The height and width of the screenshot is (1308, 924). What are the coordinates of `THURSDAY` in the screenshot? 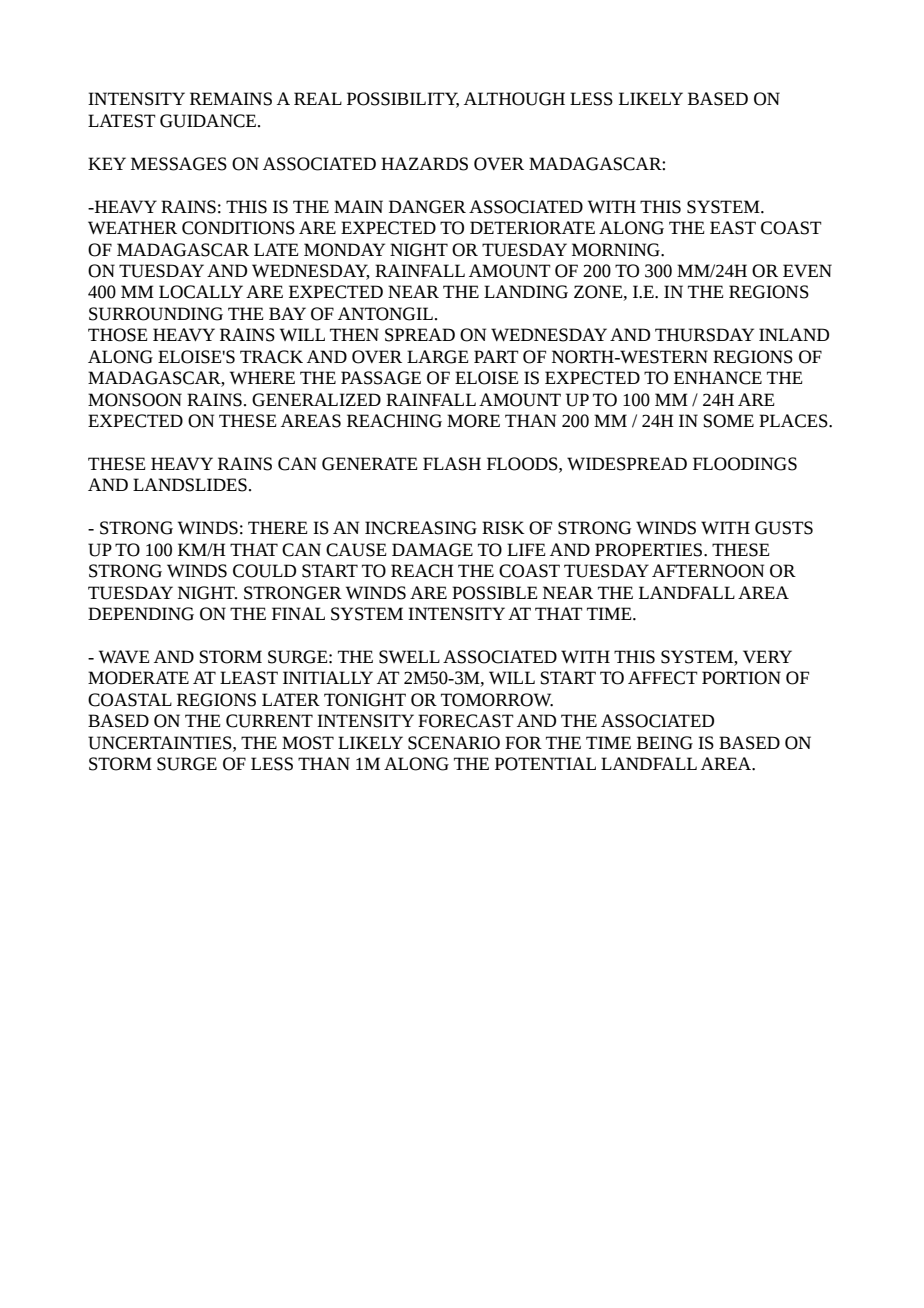 It's located at (704, 335).
